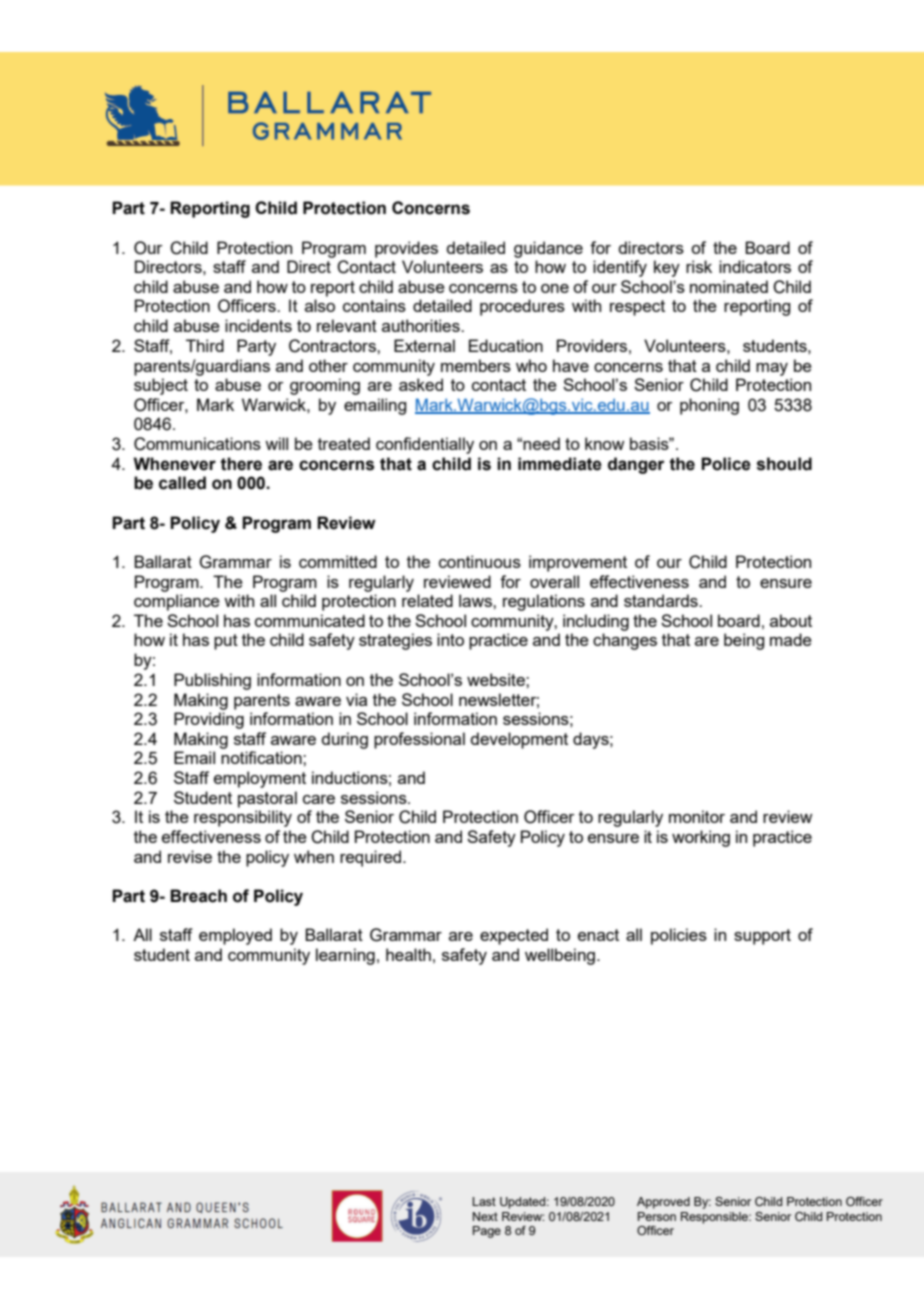 The width and height of the document is (924, 1308). Describe the element at coordinates (209, 720) in the document. I see `Providing` at that location.
